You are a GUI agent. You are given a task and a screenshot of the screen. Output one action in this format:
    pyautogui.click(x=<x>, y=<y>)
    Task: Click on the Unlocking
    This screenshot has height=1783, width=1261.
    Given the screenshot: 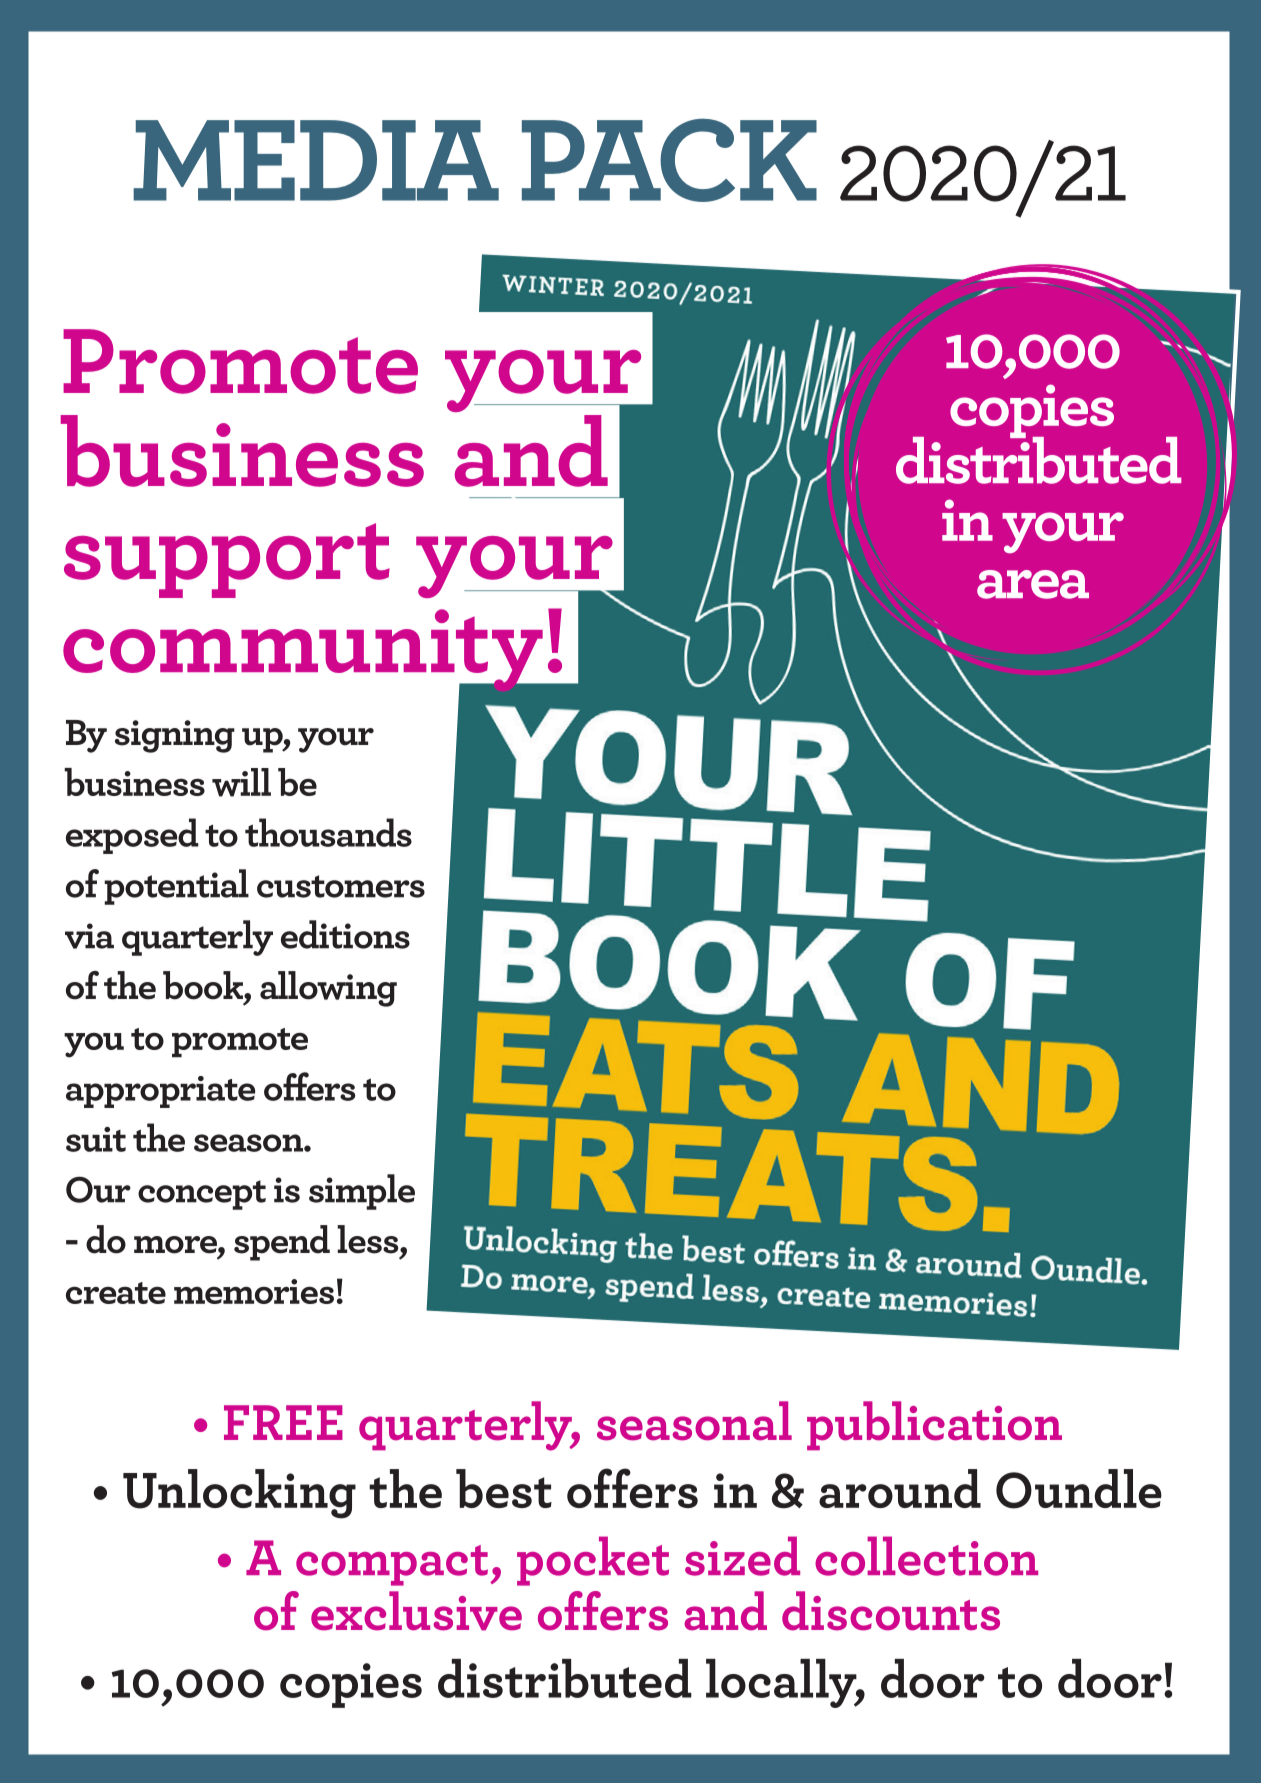 What is the action you would take?
    pyautogui.click(x=239, y=1494)
